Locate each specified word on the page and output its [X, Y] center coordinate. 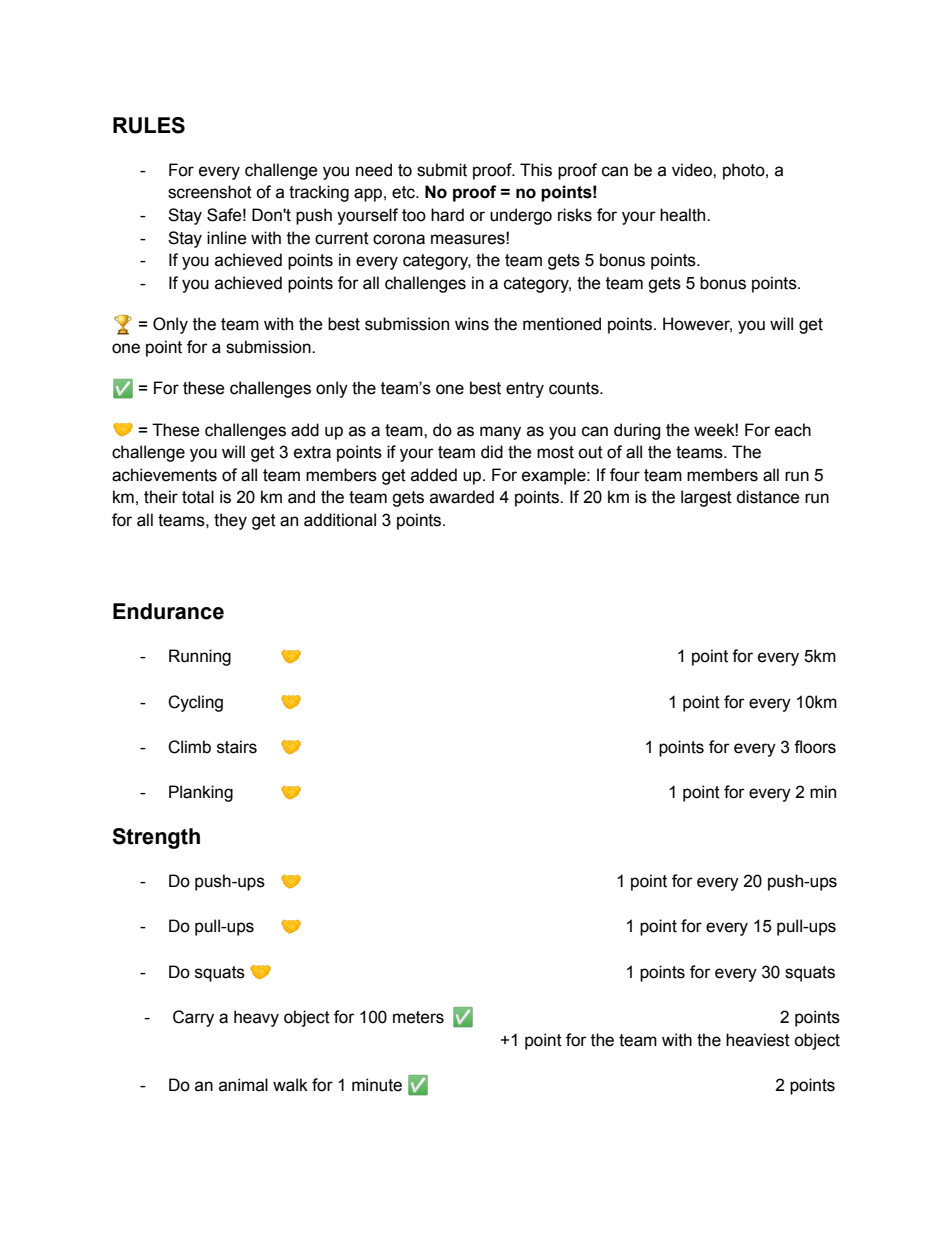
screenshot [210, 192]
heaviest [758, 1040]
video [693, 170]
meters [418, 1017]
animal [243, 1085]
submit [442, 170]
